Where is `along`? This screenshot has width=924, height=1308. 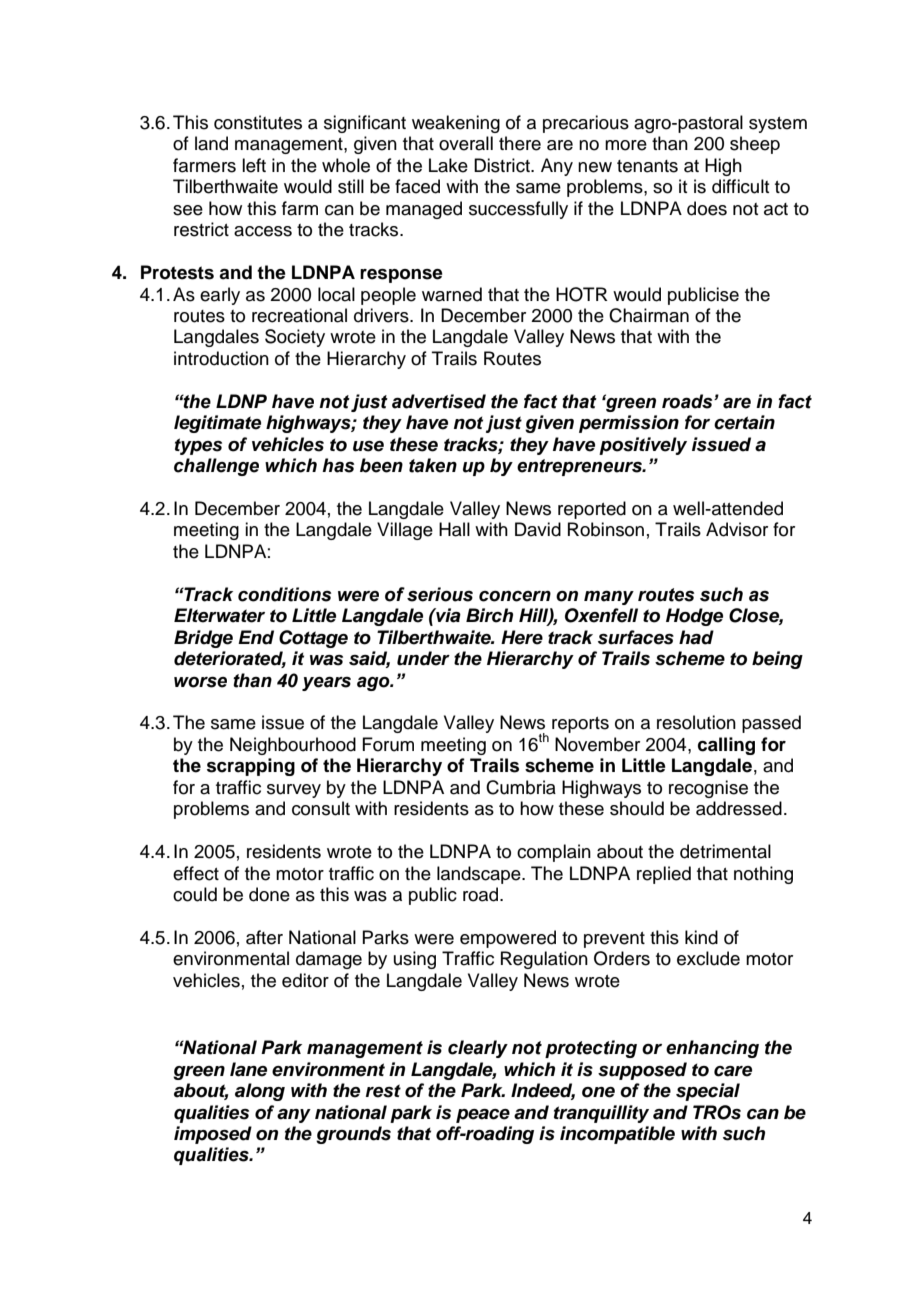
along is located at coordinates (260, 1092).
